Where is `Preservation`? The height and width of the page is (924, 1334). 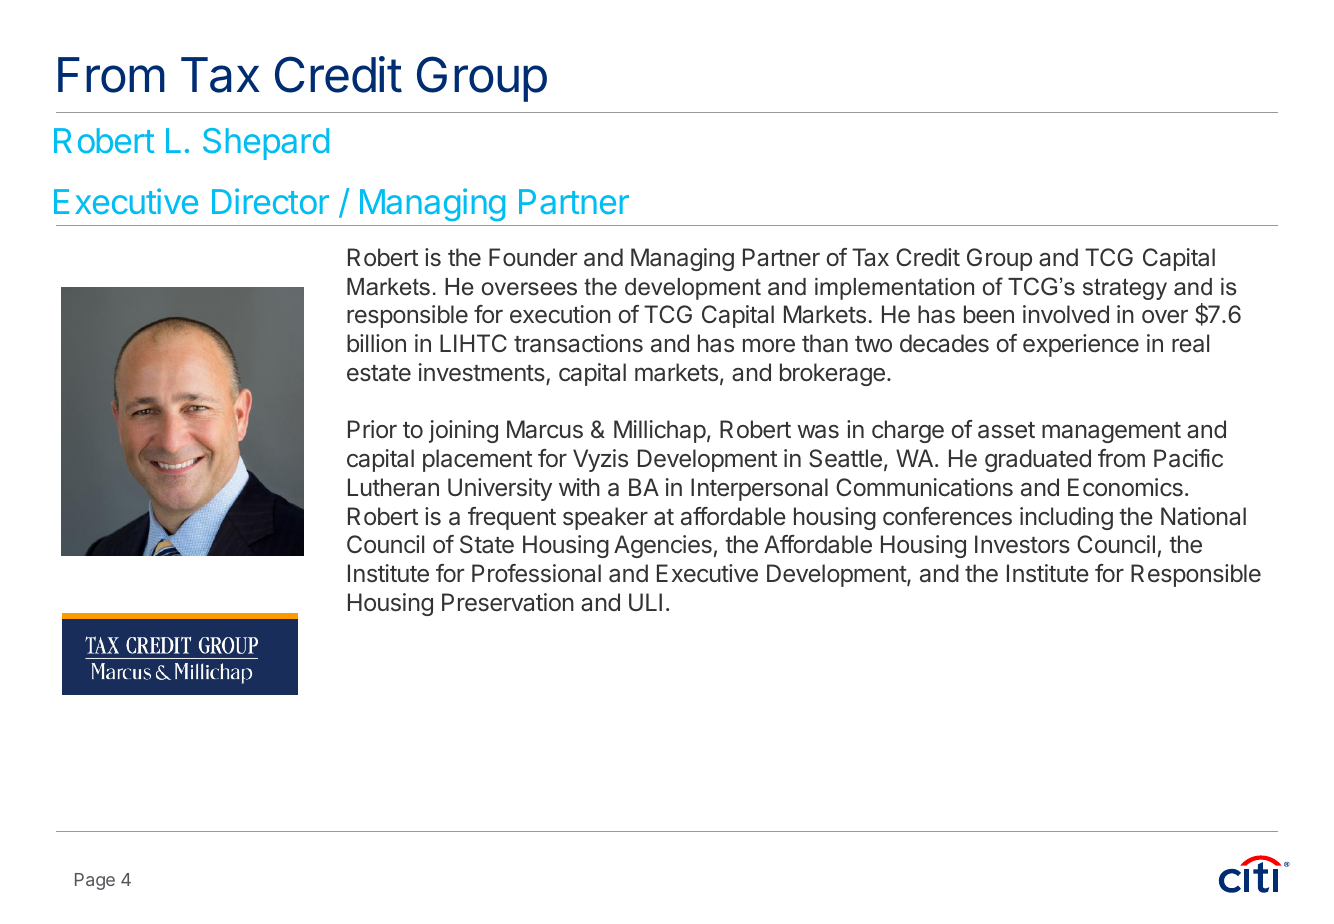 Preservation is located at coordinates (508, 602).
